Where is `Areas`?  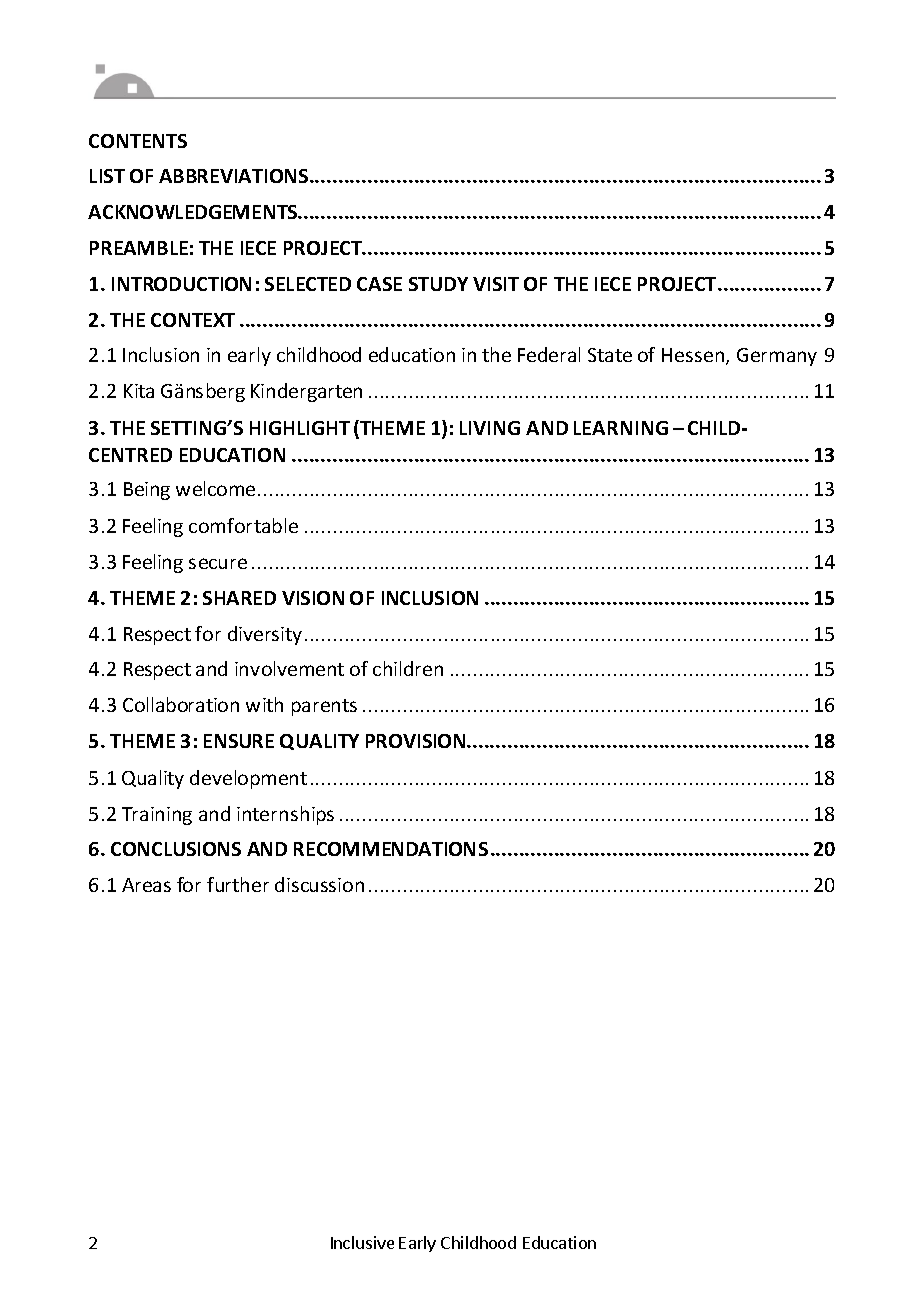
Areas is located at coordinates (146, 885).
